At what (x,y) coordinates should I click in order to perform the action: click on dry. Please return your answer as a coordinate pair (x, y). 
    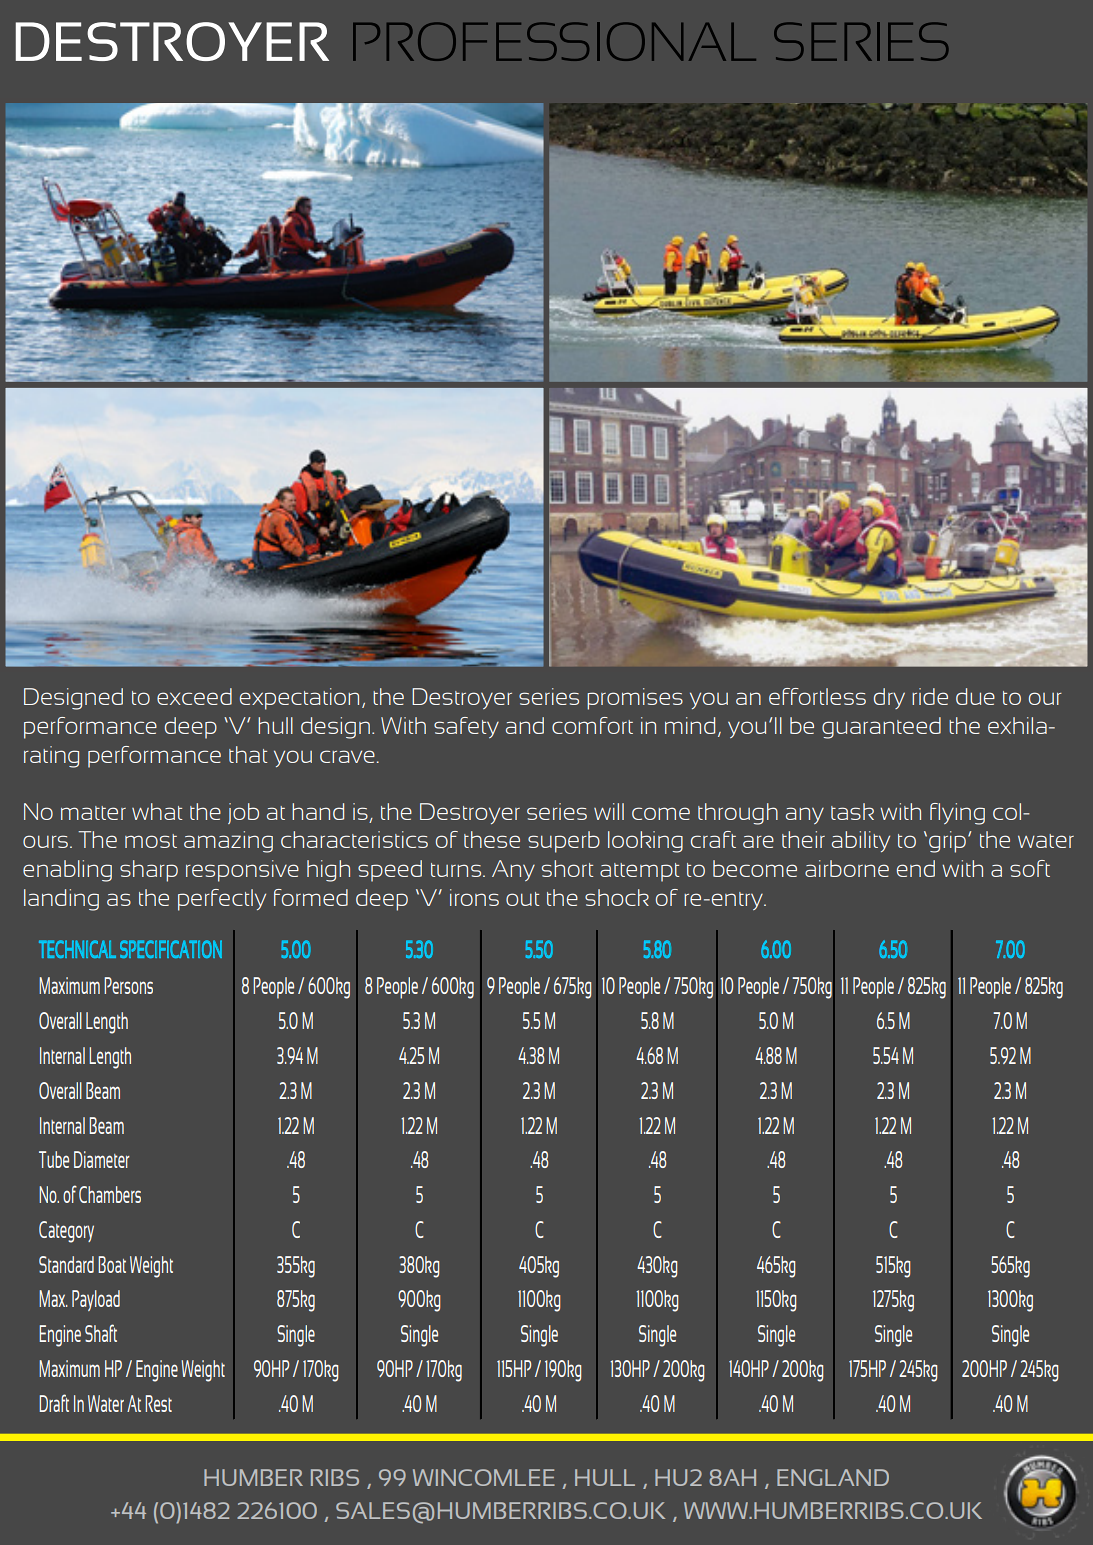
    Looking at the image, I should click on (889, 698).
